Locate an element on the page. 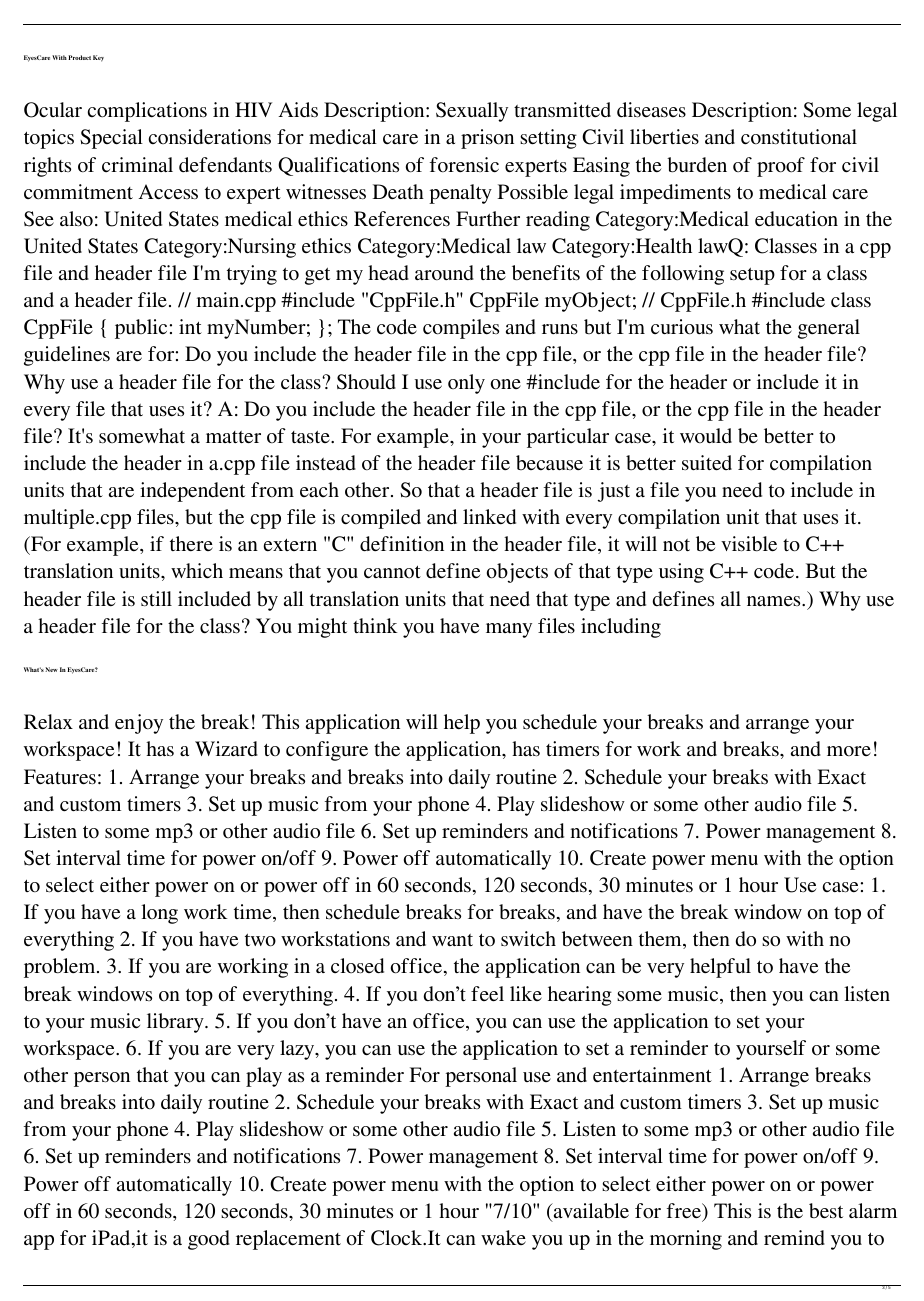 This document has height=1301, width=924. constitutional is located at coordinates (799, 137).
